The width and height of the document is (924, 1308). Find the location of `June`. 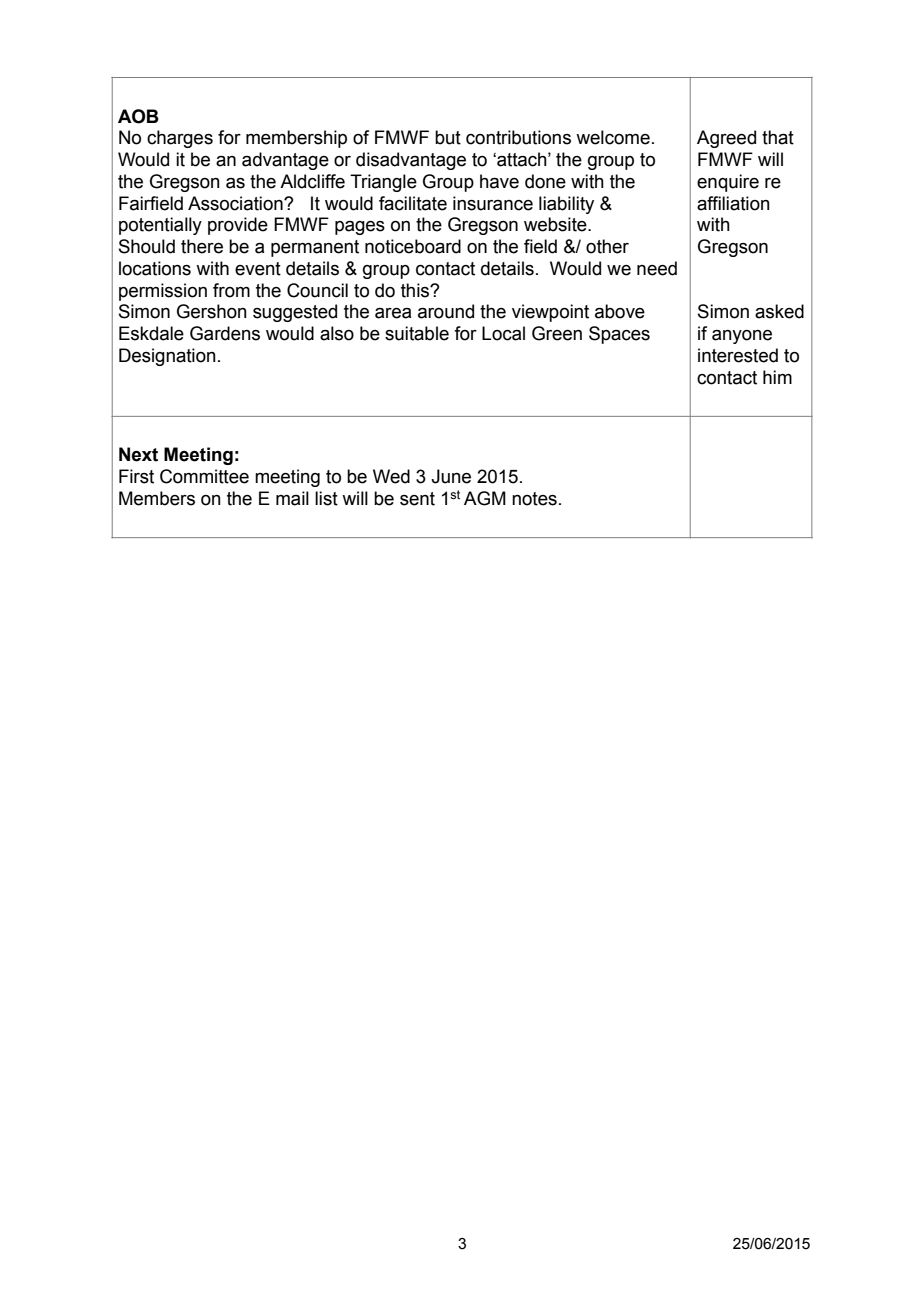

June is located at coordinates (451, 476).
